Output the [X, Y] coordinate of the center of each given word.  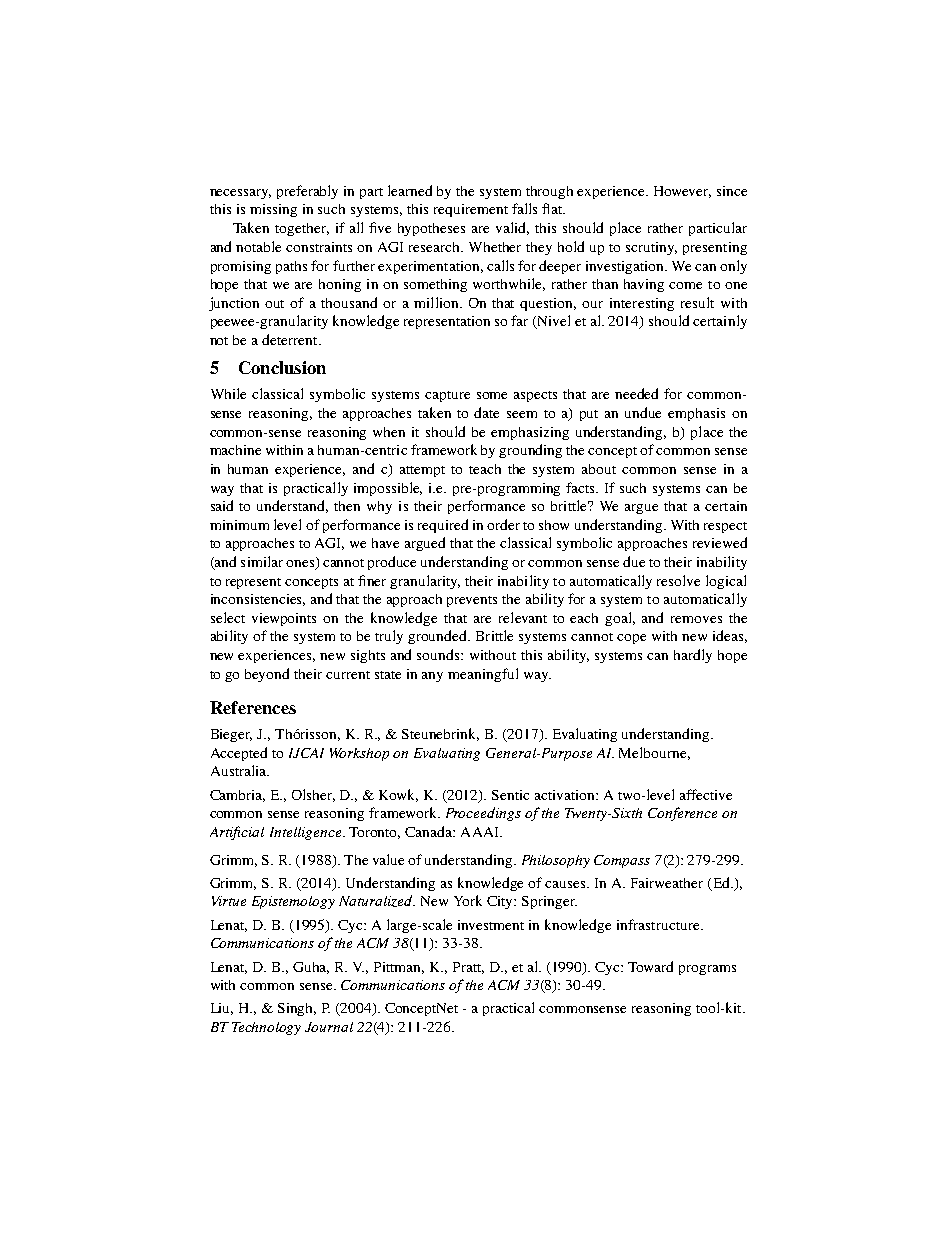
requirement [471, 210]
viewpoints [284, 619]
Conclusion [282, 367]
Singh [297, 1009]
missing [273, 210]
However [682, 192]
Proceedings [483, 814]
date [486, 412]
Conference [682, 814]
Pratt [468, 968]
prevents [472, 601]
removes [696, 619]
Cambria [237, 796]
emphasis [696, 414]
